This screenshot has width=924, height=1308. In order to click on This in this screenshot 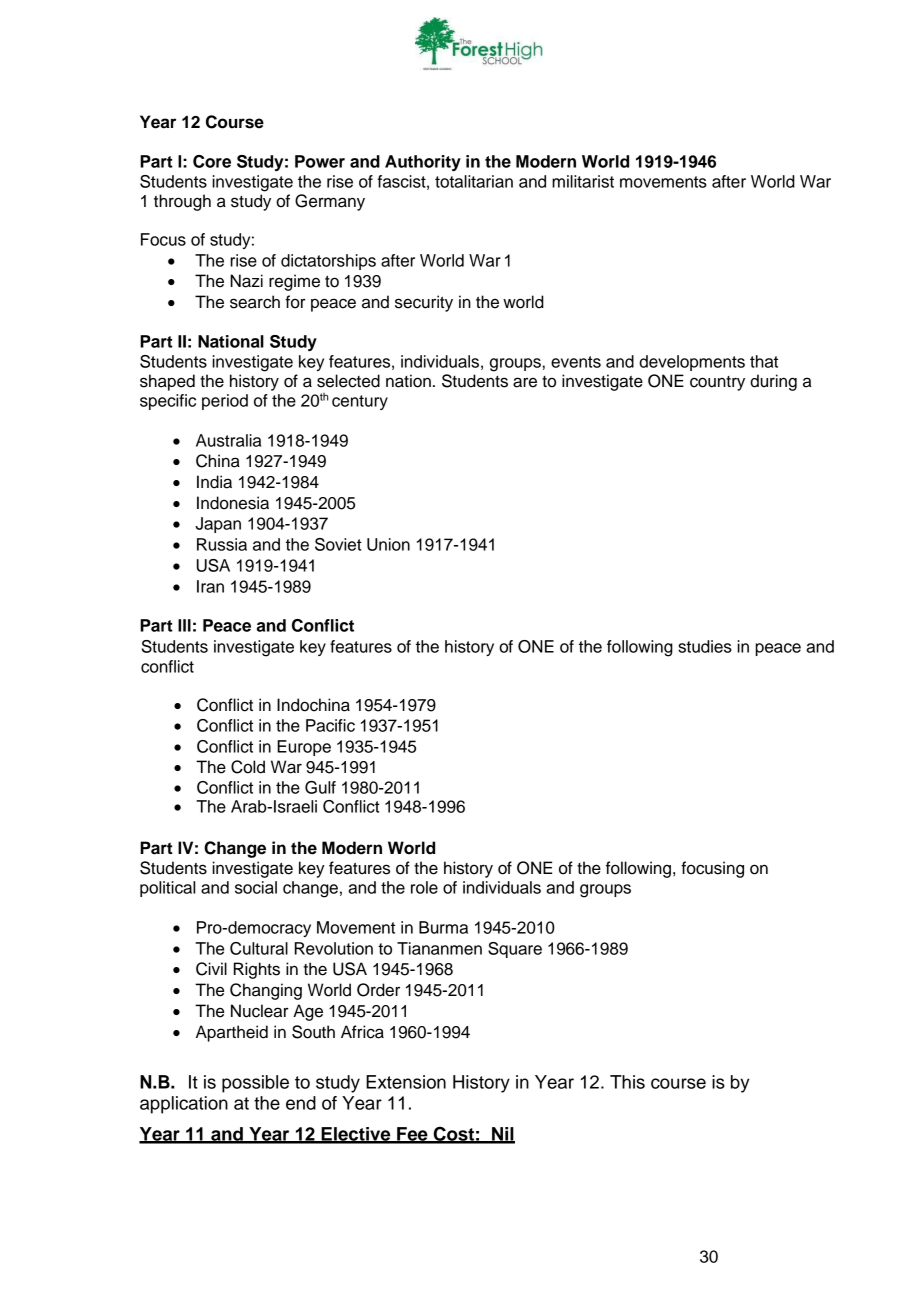, I will do `click(627, 1082)`.
